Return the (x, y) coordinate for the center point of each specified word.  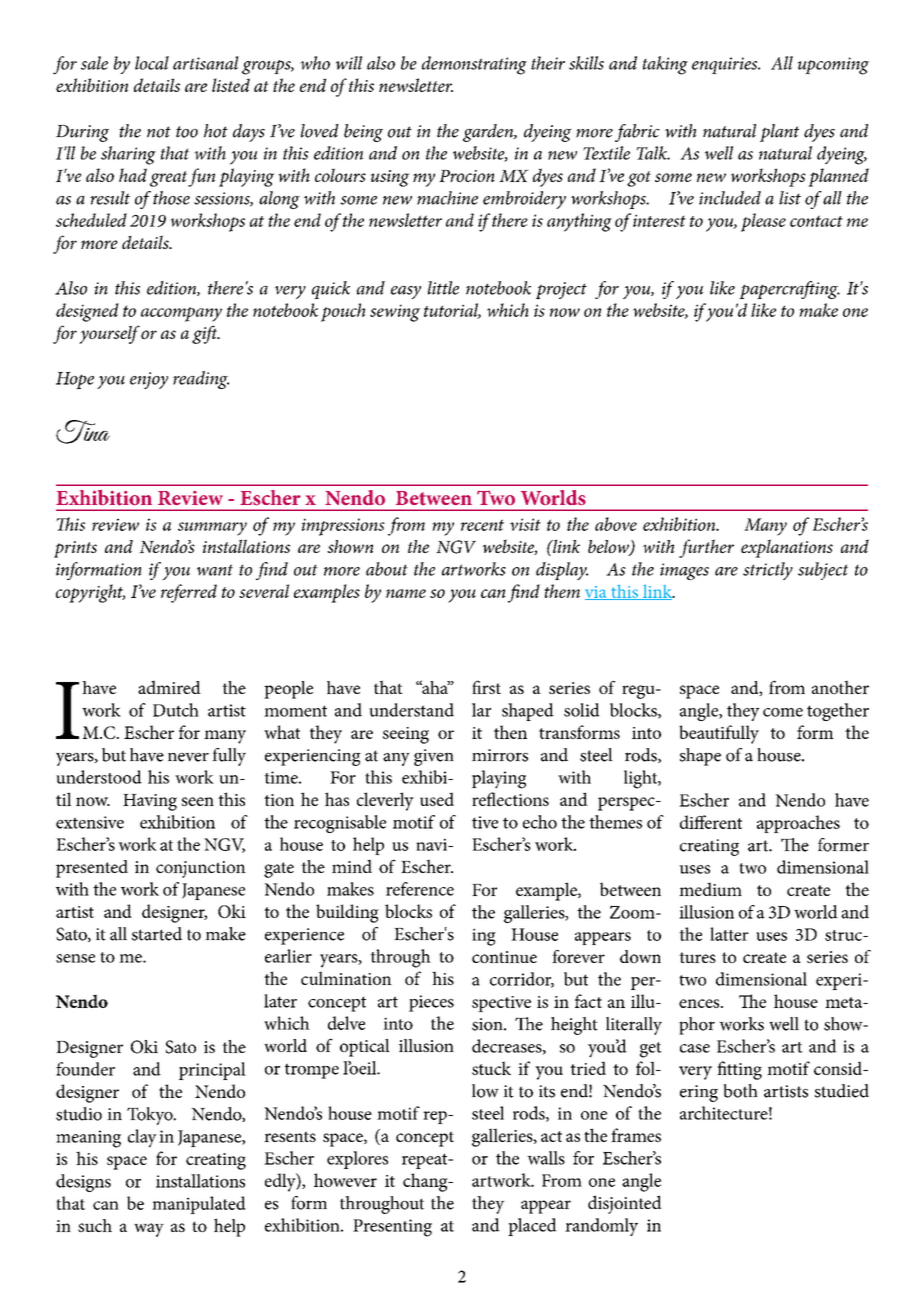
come (783, 712)
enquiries (726, 65)
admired (169, 687)
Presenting (392, 1228)
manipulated (199, 1205)
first (486, 687)
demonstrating (474, 65)
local (152, 63)
